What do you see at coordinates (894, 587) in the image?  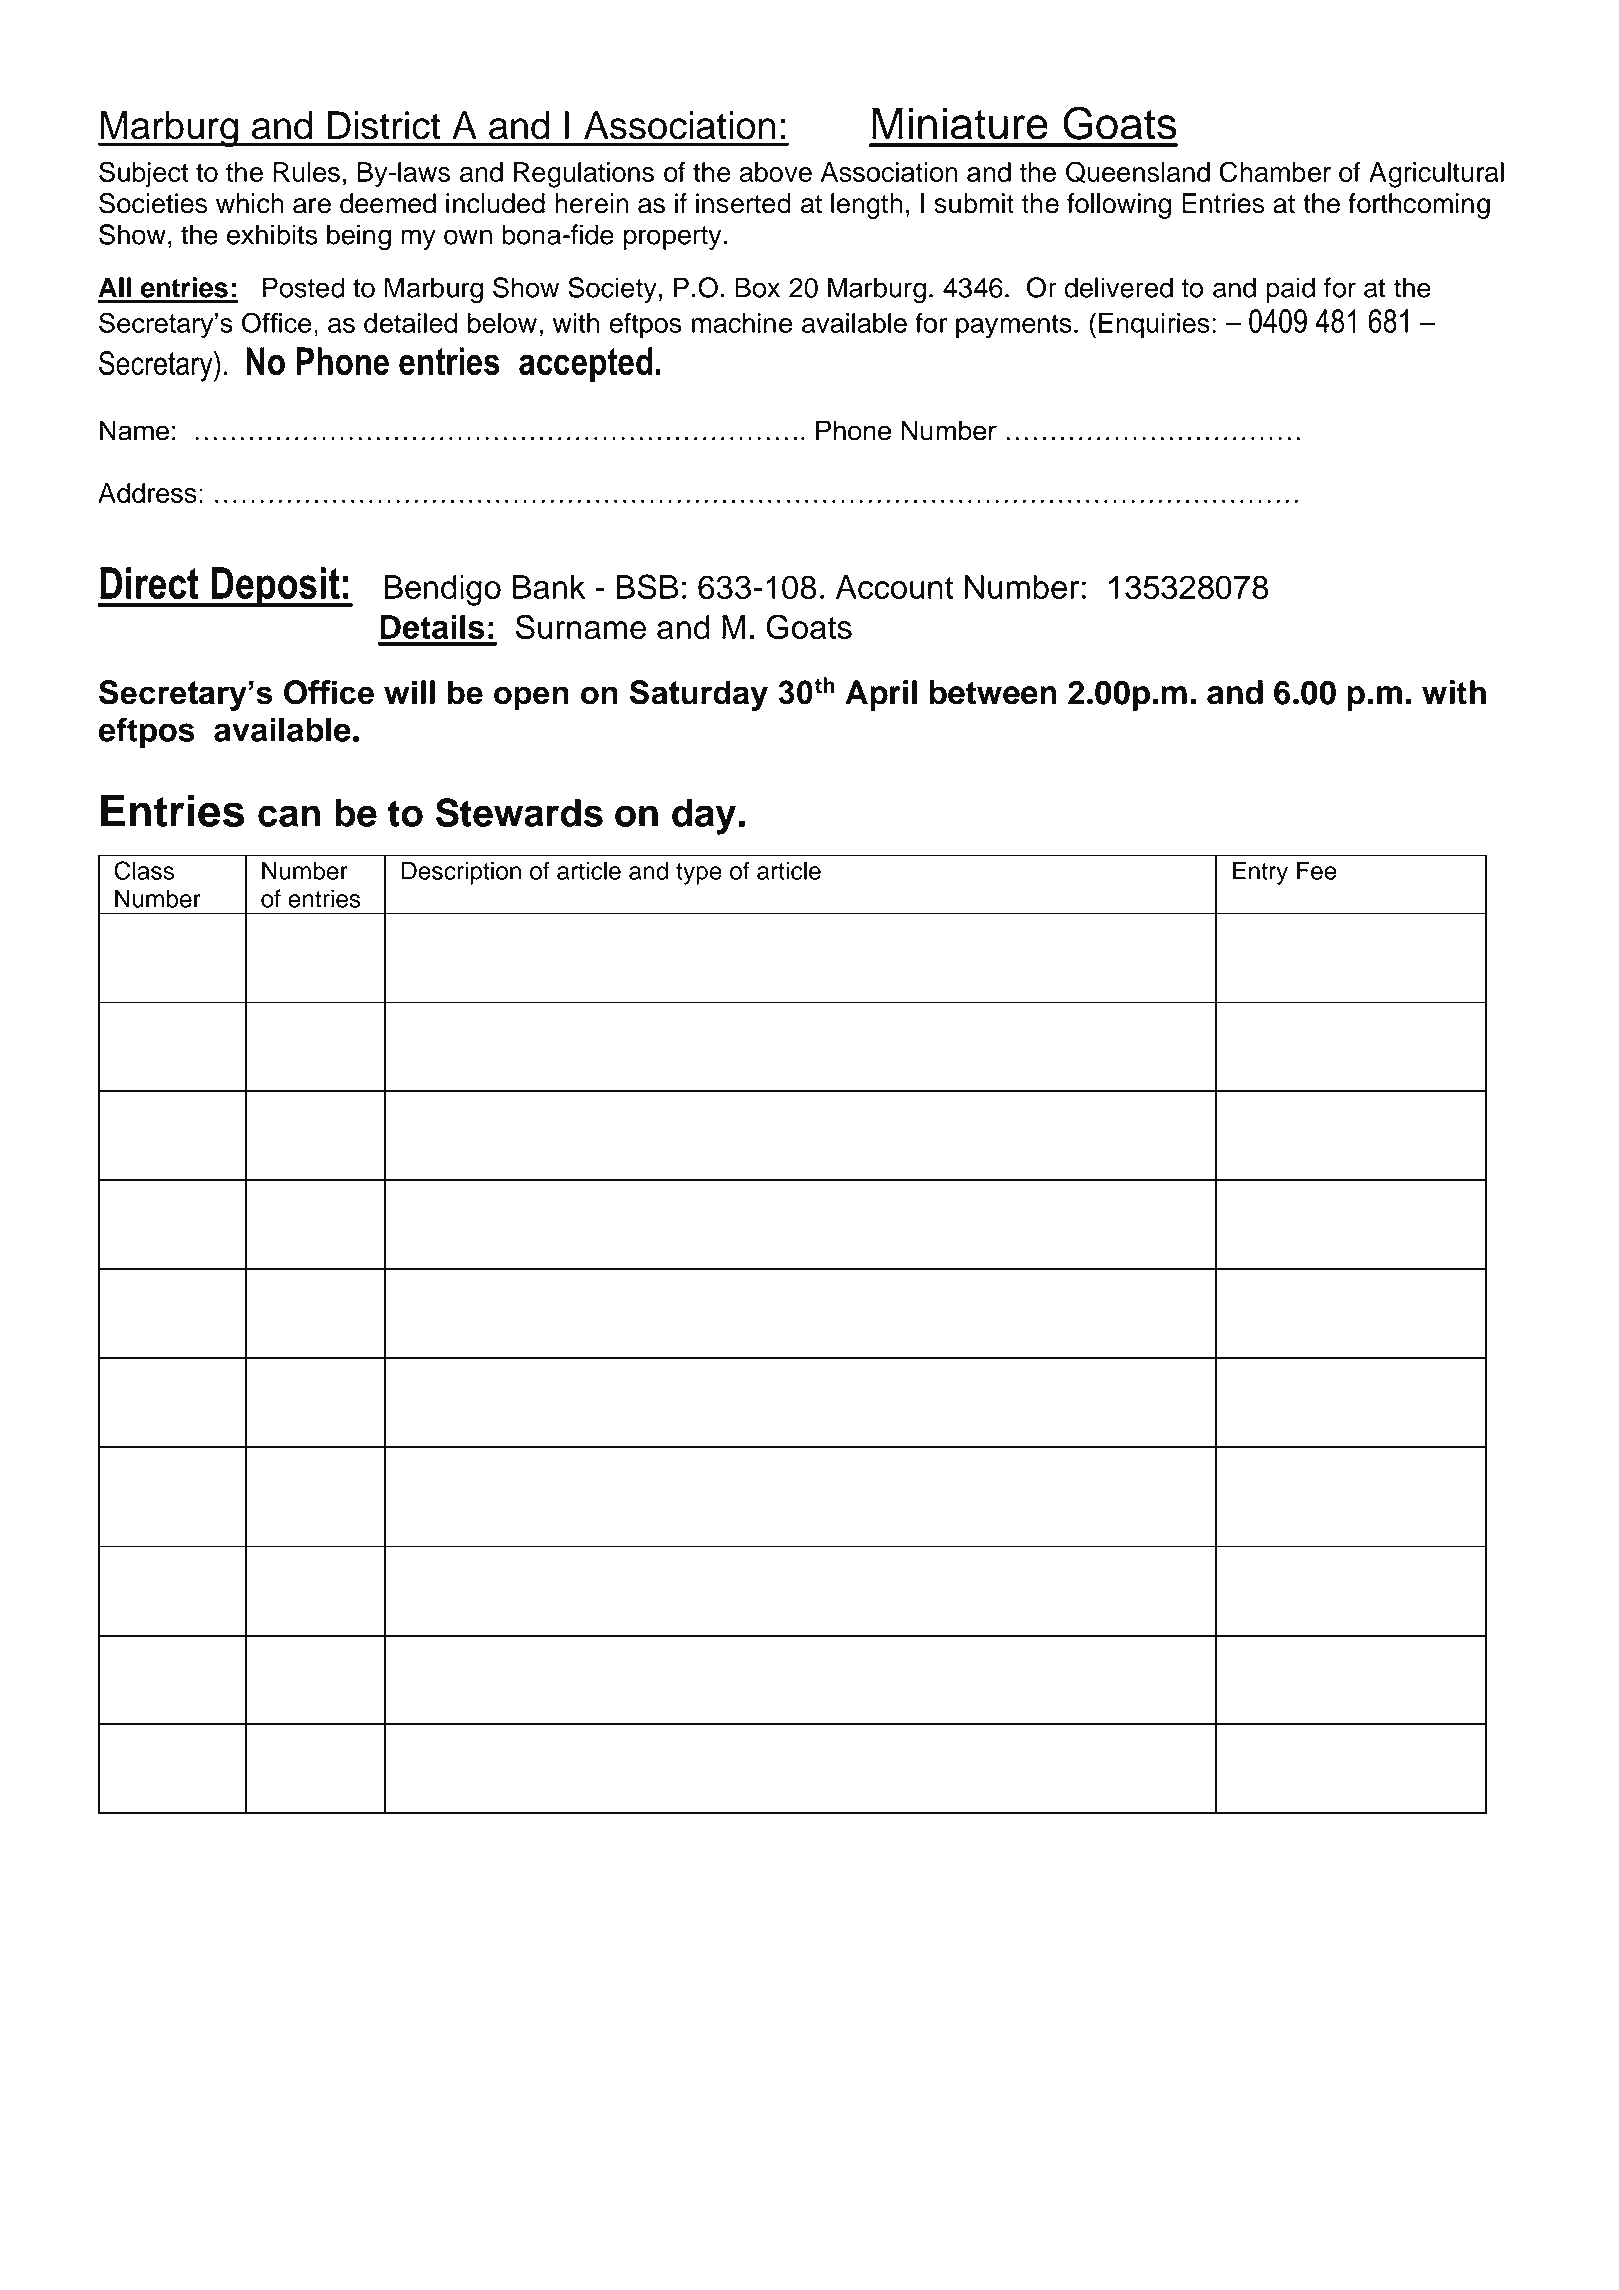 I see `Account` at bounding box center [894, 587].
